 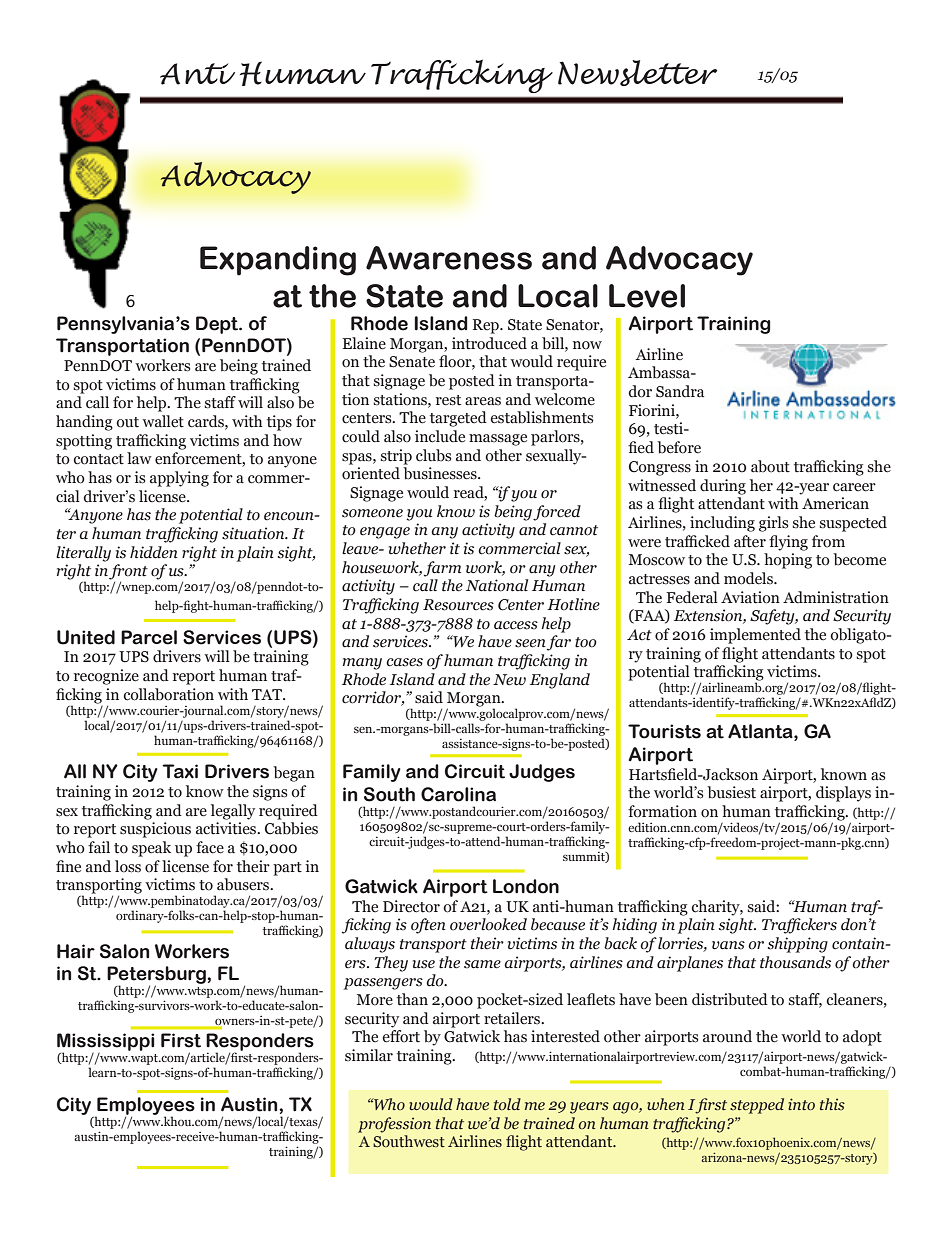 I want to click on cases, so click(x=404, y=662).
